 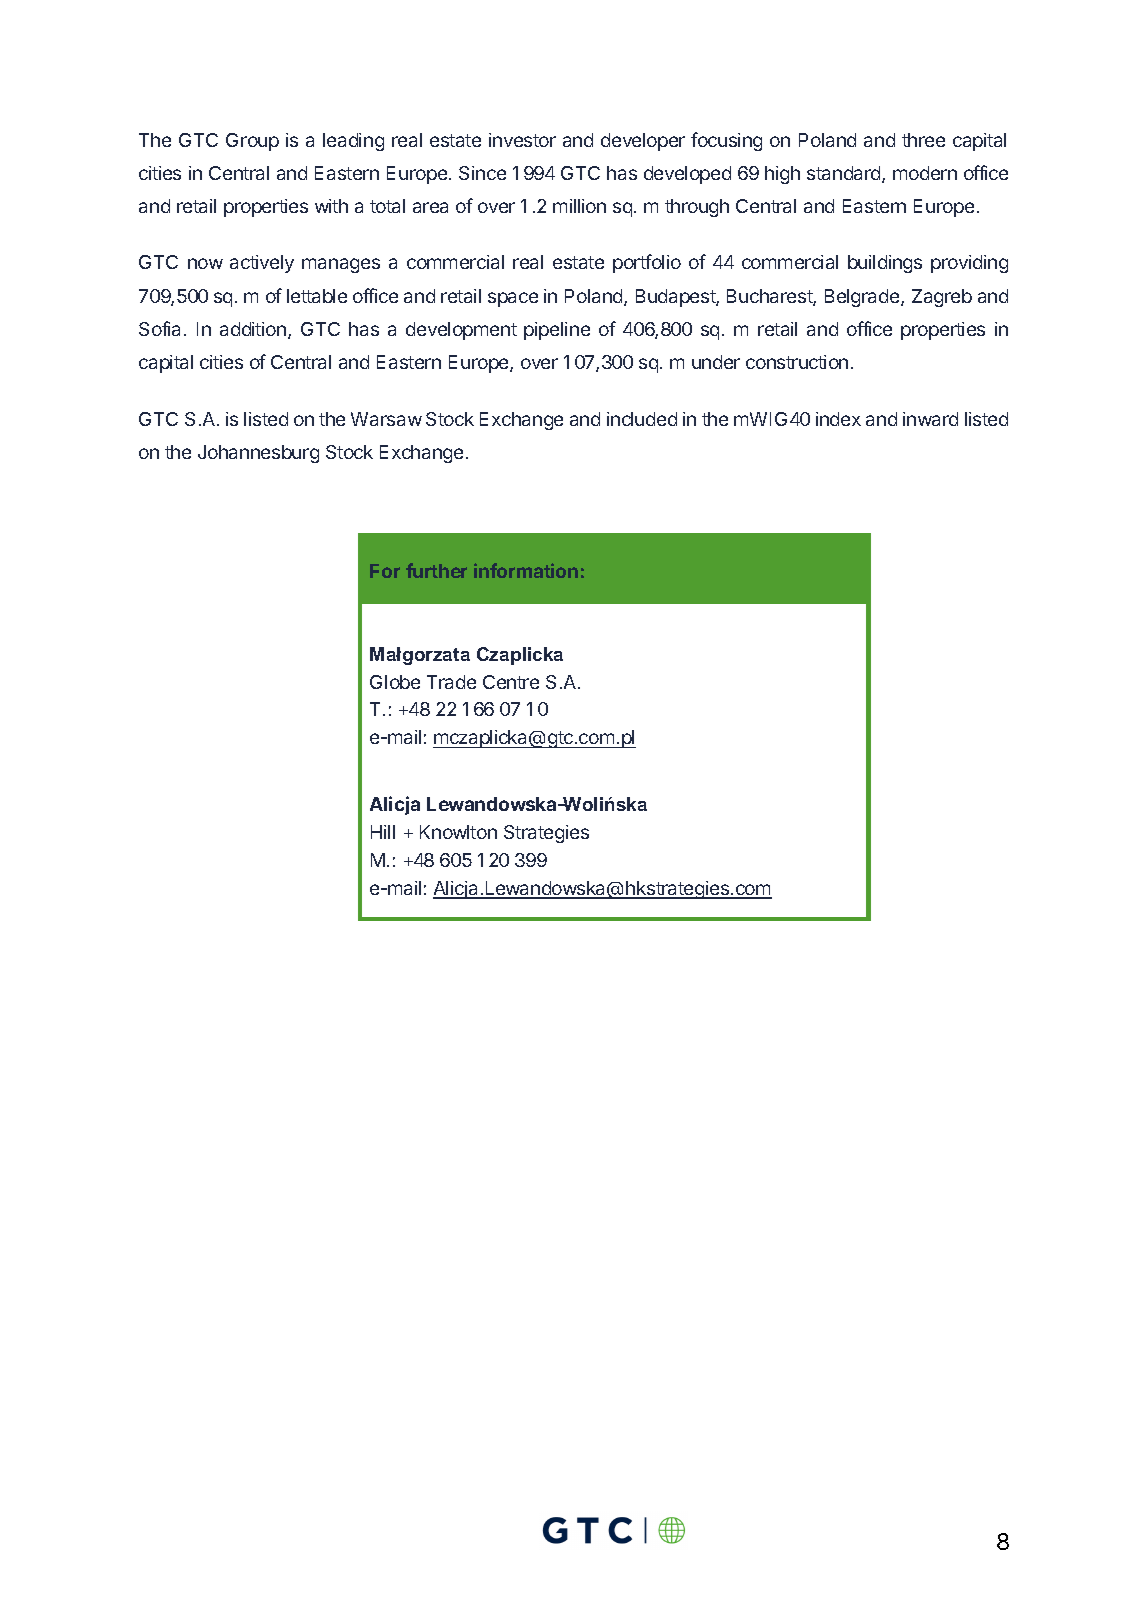 What do you see at coordinates (797, 362) in the page?
I see `construction` at bounding box center [797, 362].
